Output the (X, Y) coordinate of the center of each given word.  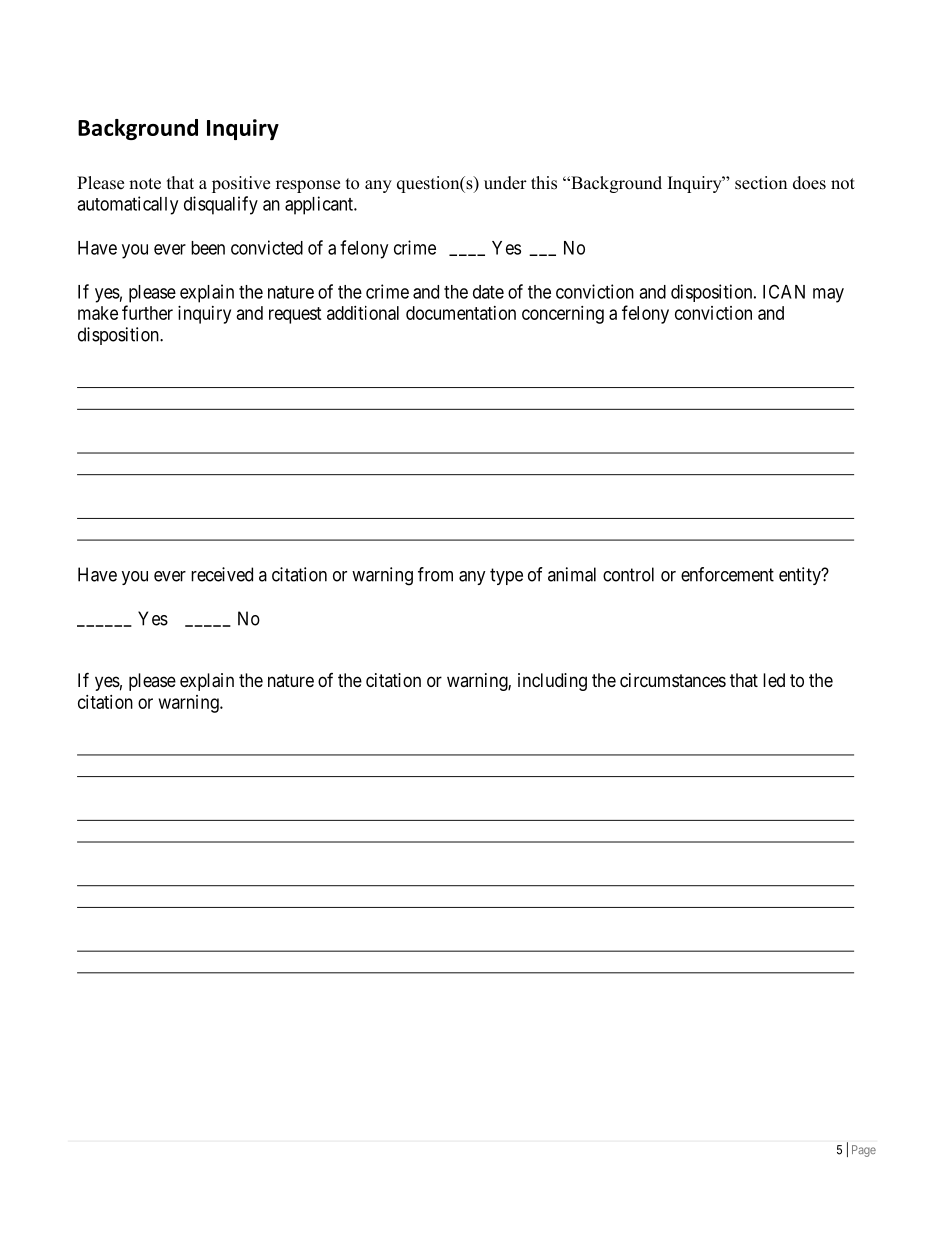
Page (864, 1151)
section (761, 183)
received (222, 574)
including (552, 682)
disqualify (221, 205)
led (774, 680)
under (505, 183)
